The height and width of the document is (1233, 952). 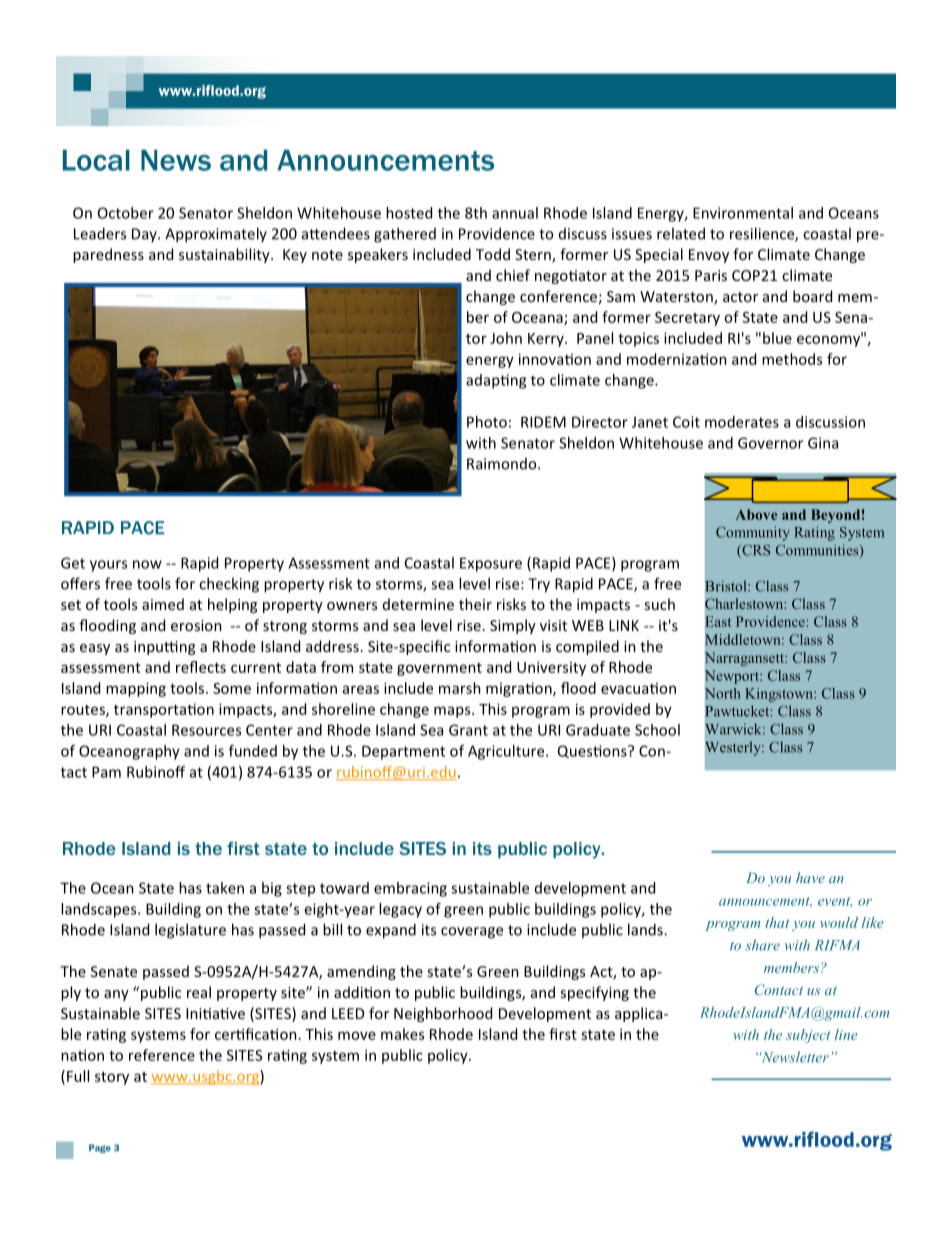 I want to click on October, so click(x=126, y=213).
